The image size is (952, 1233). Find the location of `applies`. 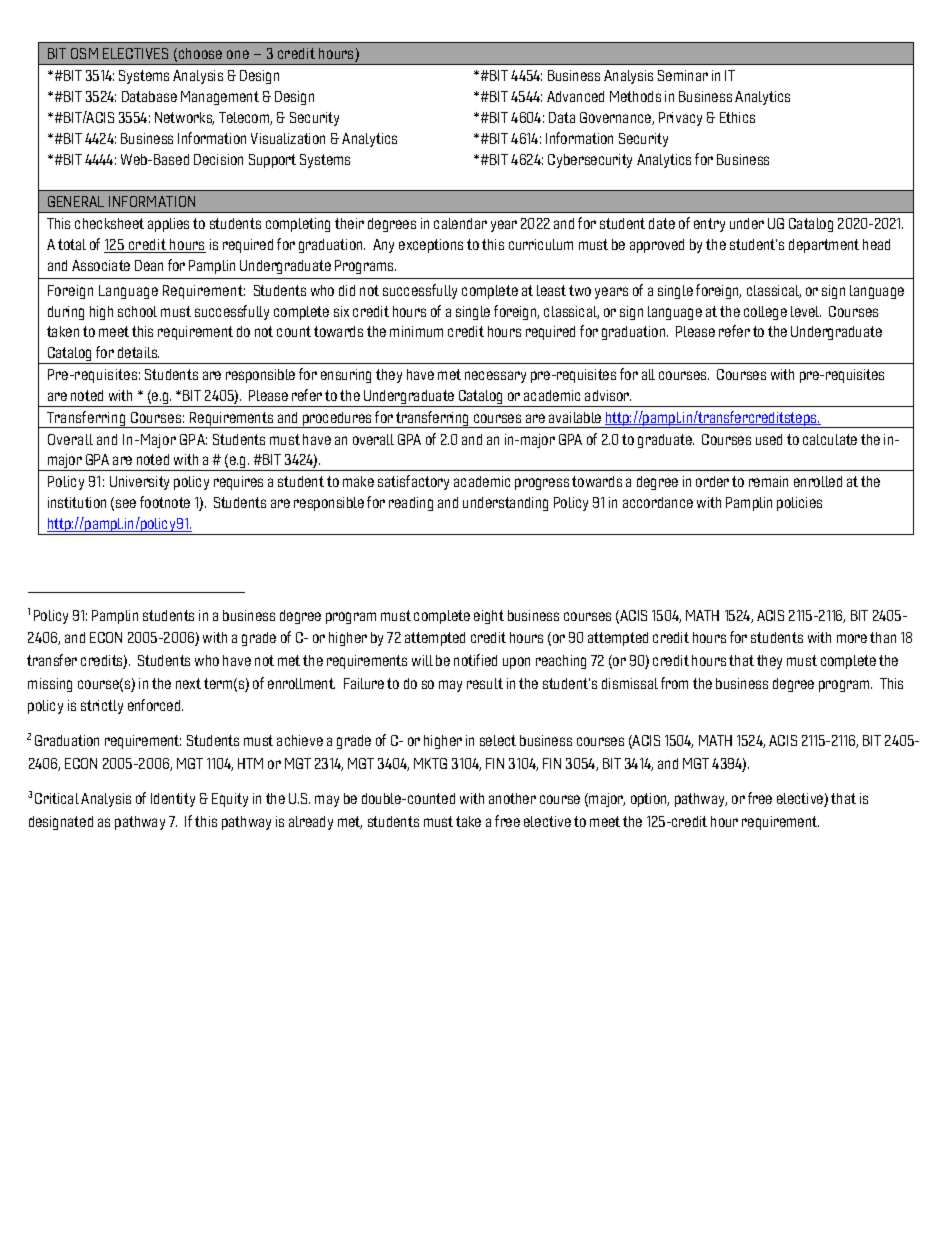

applies is located at coordinates (168, 225).
